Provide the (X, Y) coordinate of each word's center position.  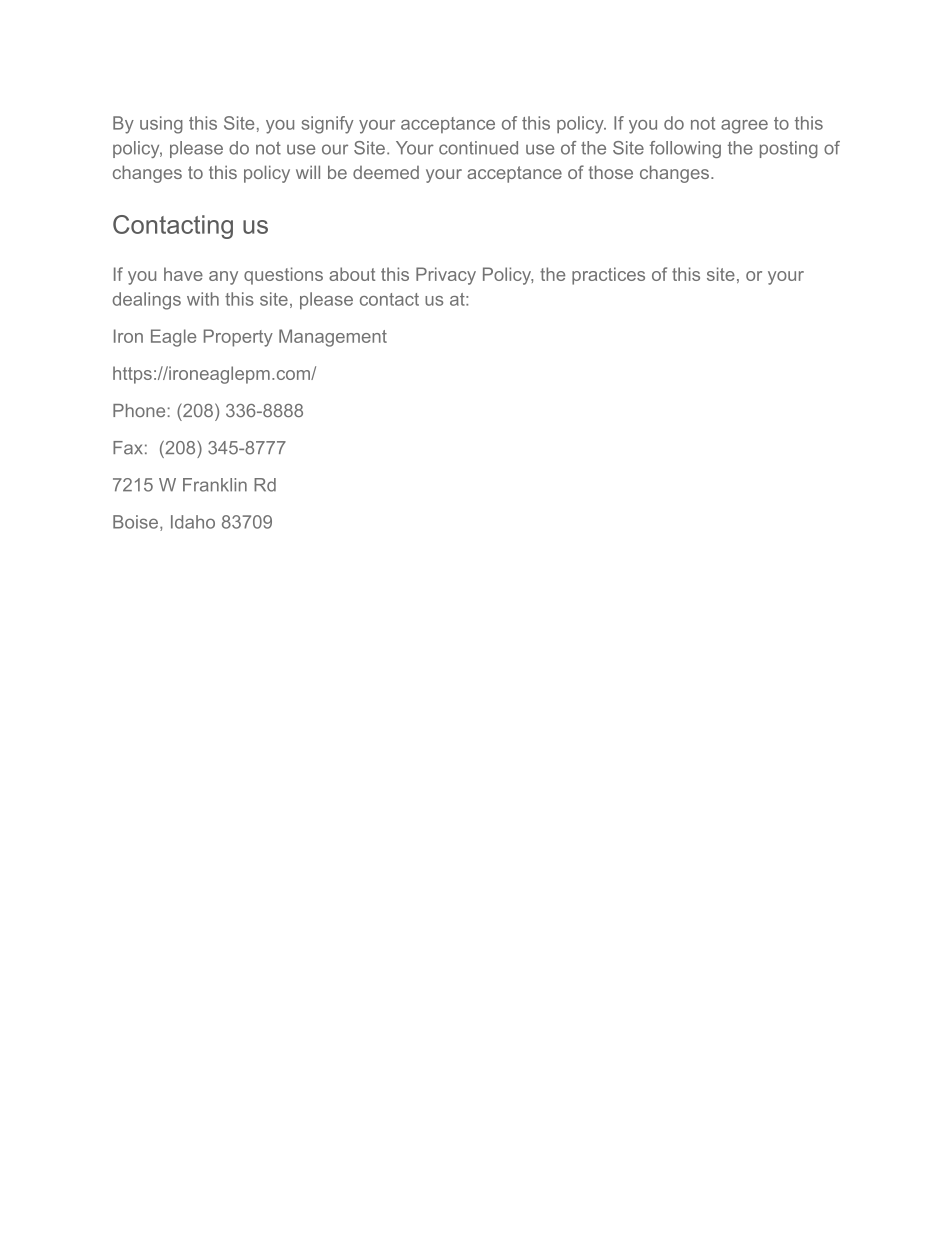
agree (744, 127)
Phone (139, 410)
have (183, 274)
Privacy (446, 276)
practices (608, 276)
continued (478, 148)
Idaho (193, 522)
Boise (135, 522)
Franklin (215, 485)
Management (333, 338)
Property (238, 338)
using (161, 125)
